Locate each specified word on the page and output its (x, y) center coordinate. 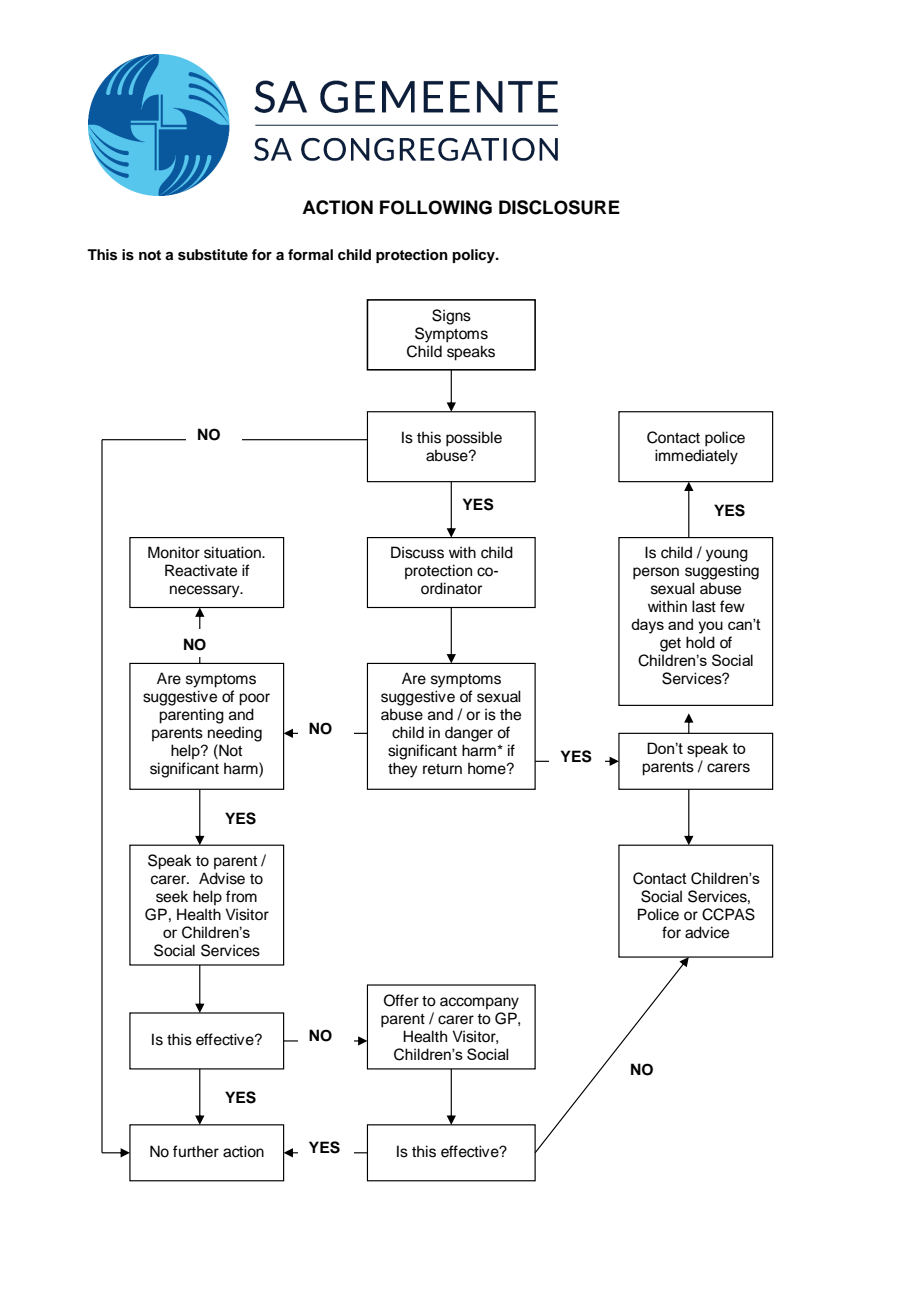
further (196, 1151)
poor (254, 699)
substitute (213, 255)
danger (469, 734)
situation (233, 552)
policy (474, 256)
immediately (696, 457)
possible (474, 439)
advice (707, 932)
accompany (479, 1003)
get (670, 645)
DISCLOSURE (559, 207)
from (241, 896)
